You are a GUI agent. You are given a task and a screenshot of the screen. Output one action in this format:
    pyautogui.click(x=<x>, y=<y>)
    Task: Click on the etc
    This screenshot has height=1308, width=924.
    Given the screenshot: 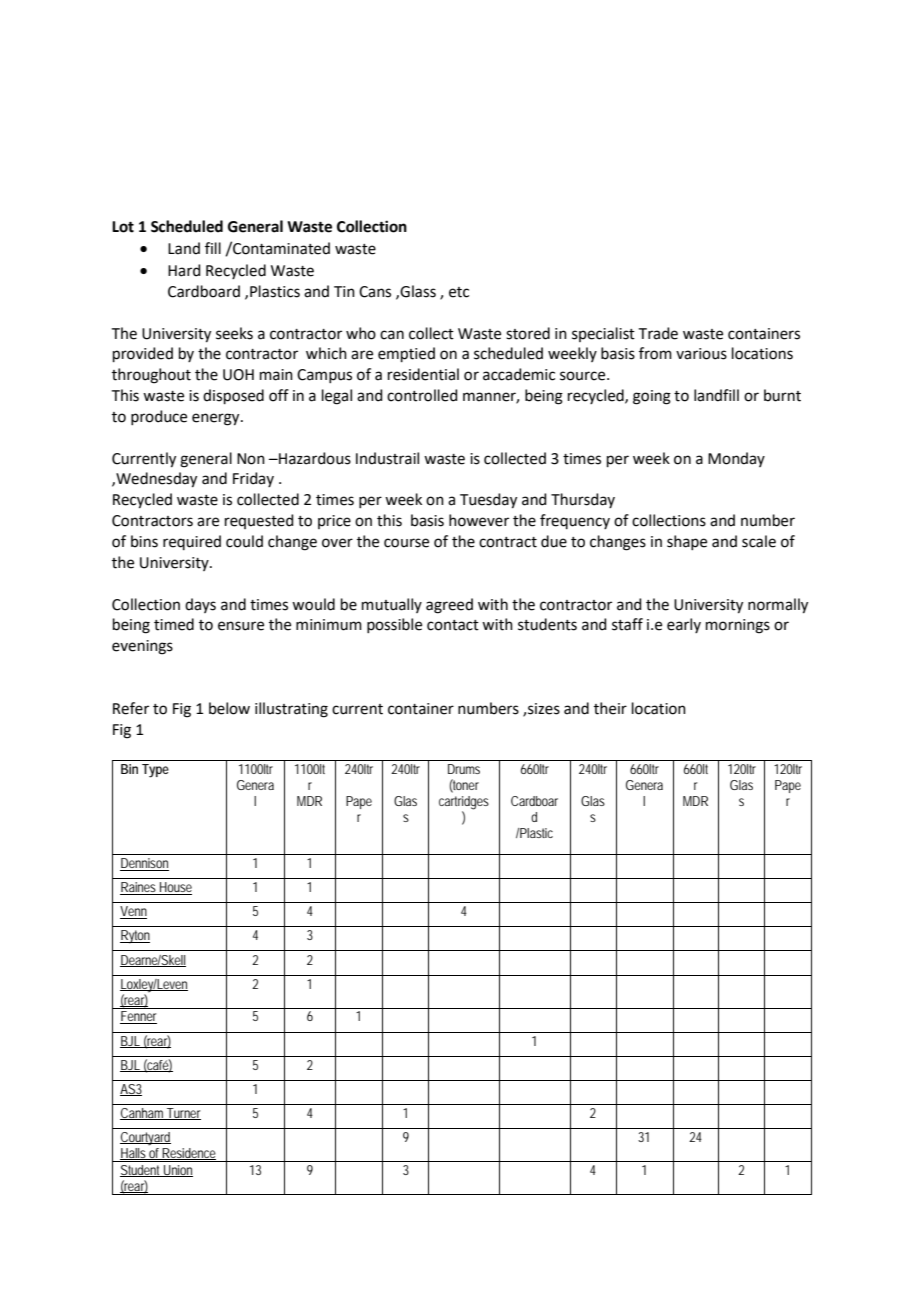 What is the action you would take?
    pyautogui.click(x=459, y=292)
